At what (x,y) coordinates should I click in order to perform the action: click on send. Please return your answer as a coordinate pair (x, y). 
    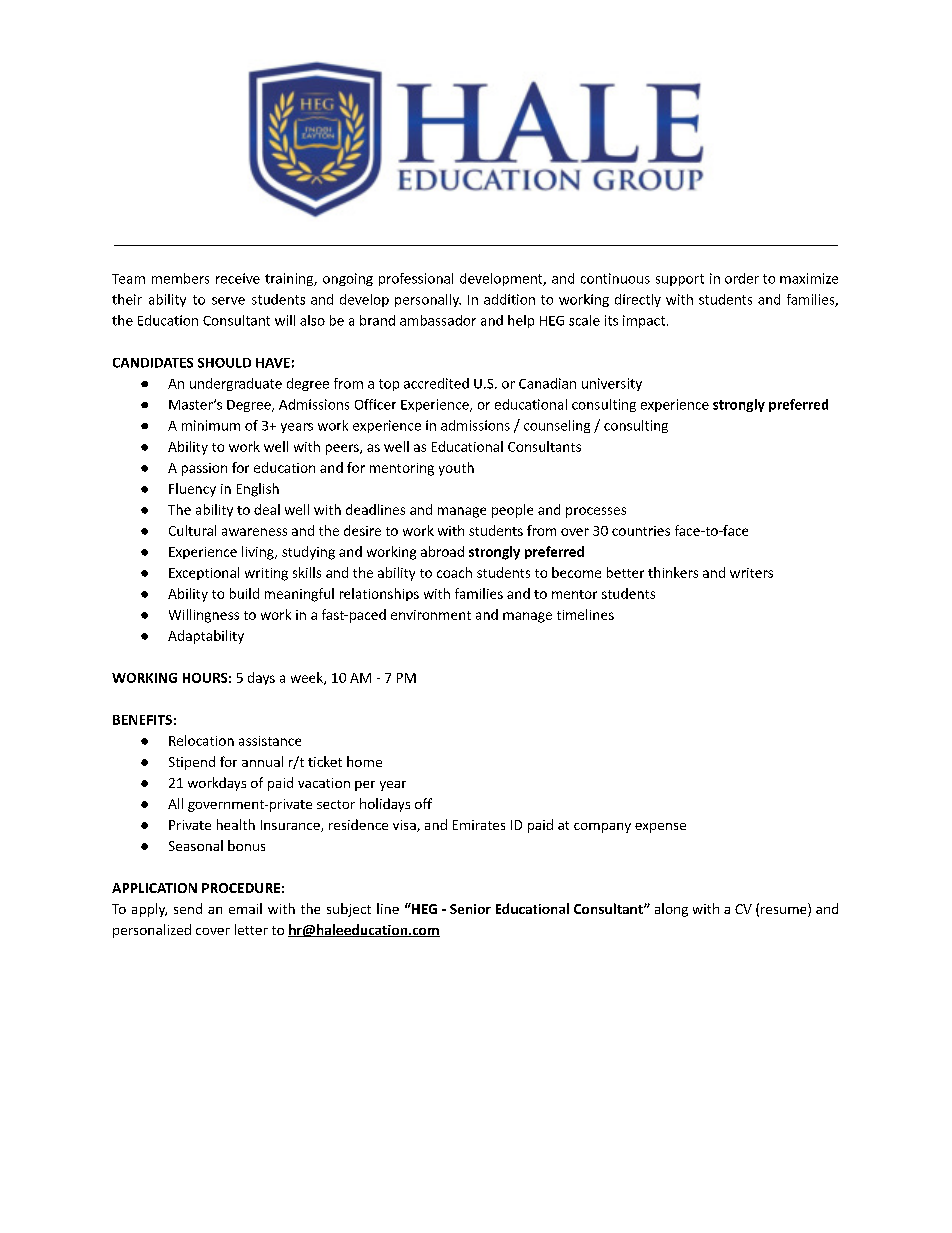
    Looking at the image, I should click on (188, 908).
